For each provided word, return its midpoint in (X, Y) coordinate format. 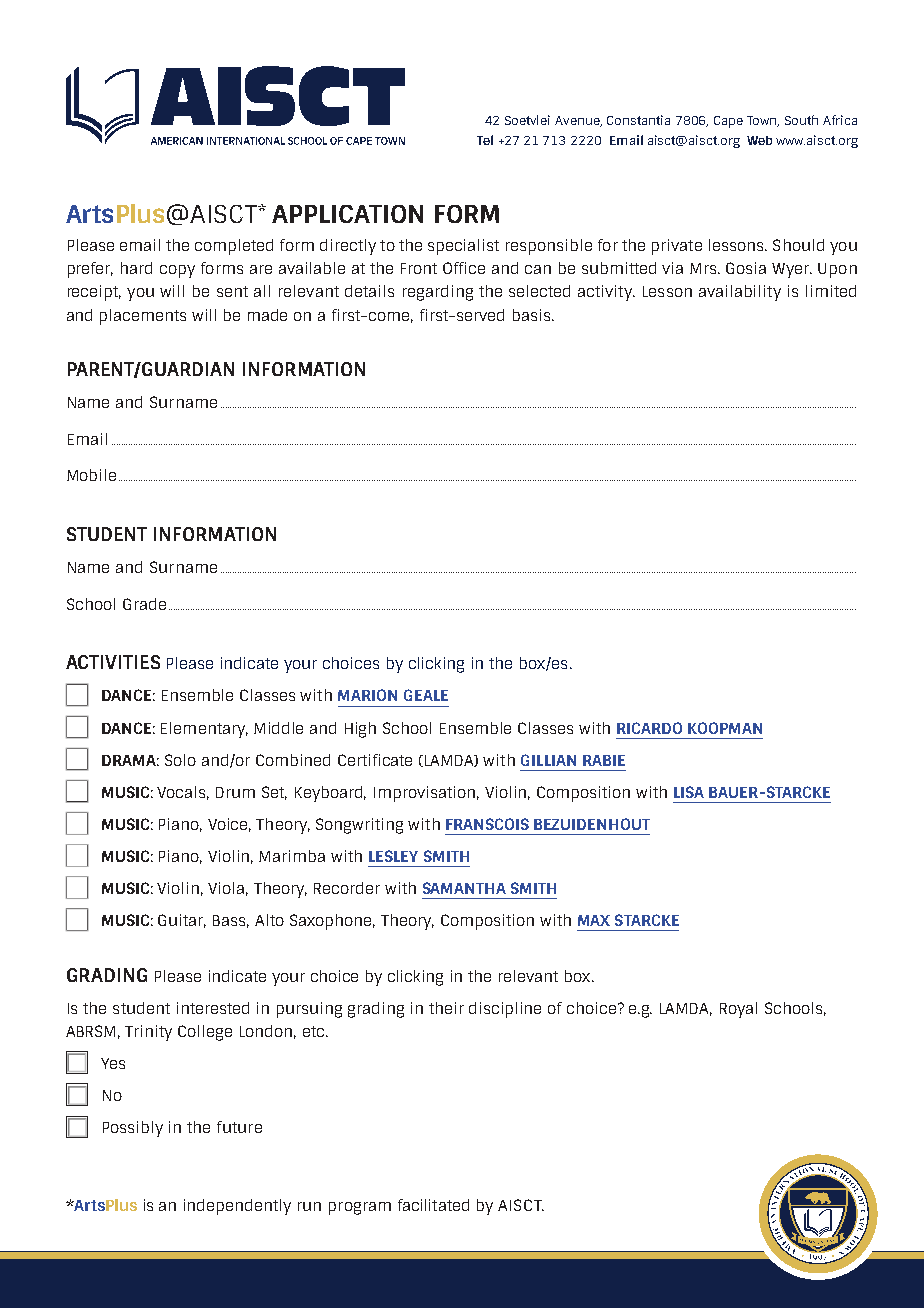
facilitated (433, 1205)
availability (740, 293)
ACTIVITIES (113, 662)
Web (759, 140)
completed (234, 247)
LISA (689, 792)
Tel (485, 140)
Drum (235, 792)
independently (237, 1207)
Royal (738, 1010)
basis (533, 315)
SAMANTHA (464, 888)
